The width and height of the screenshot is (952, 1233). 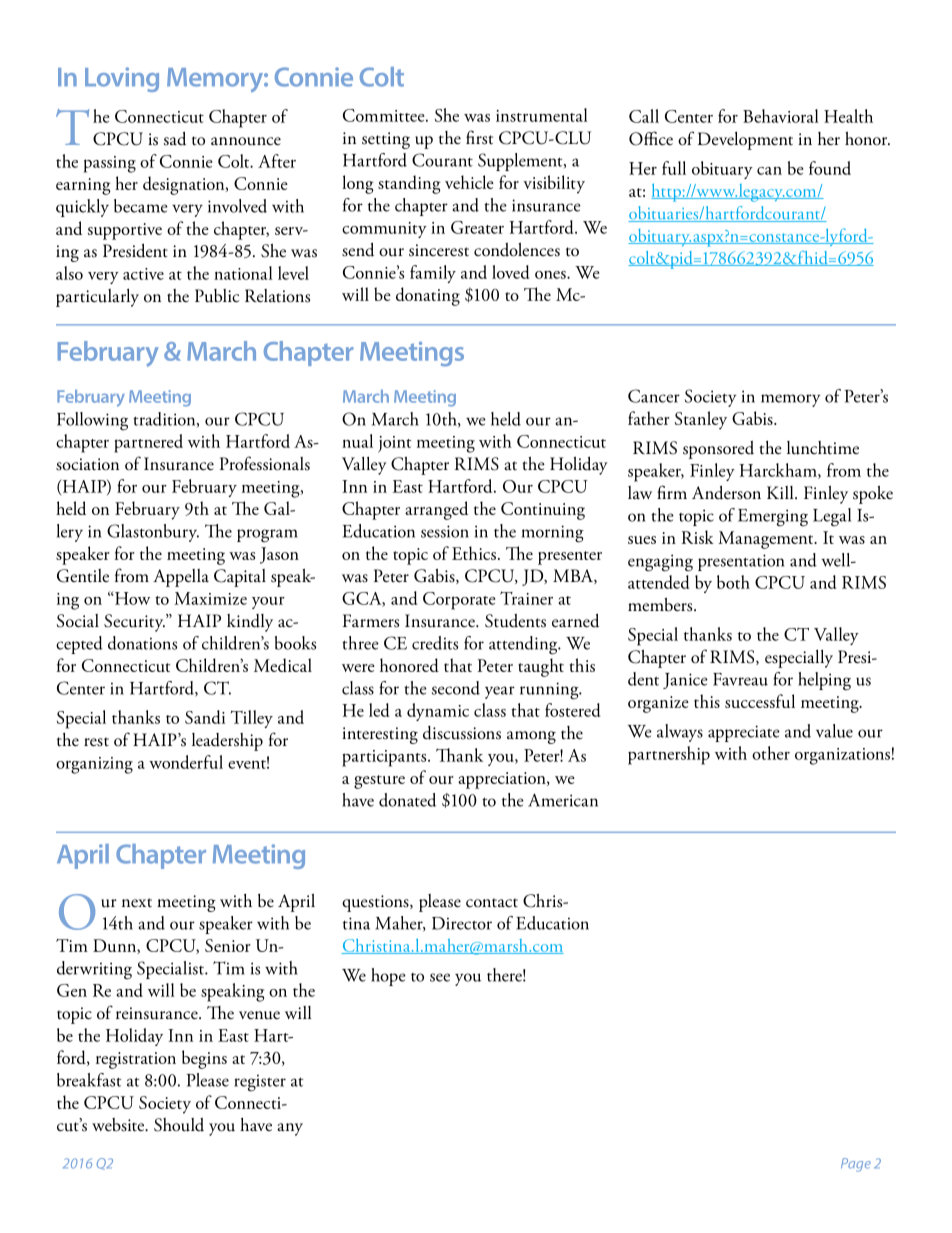 I want to click on Security, so click(x=134, y=623).
